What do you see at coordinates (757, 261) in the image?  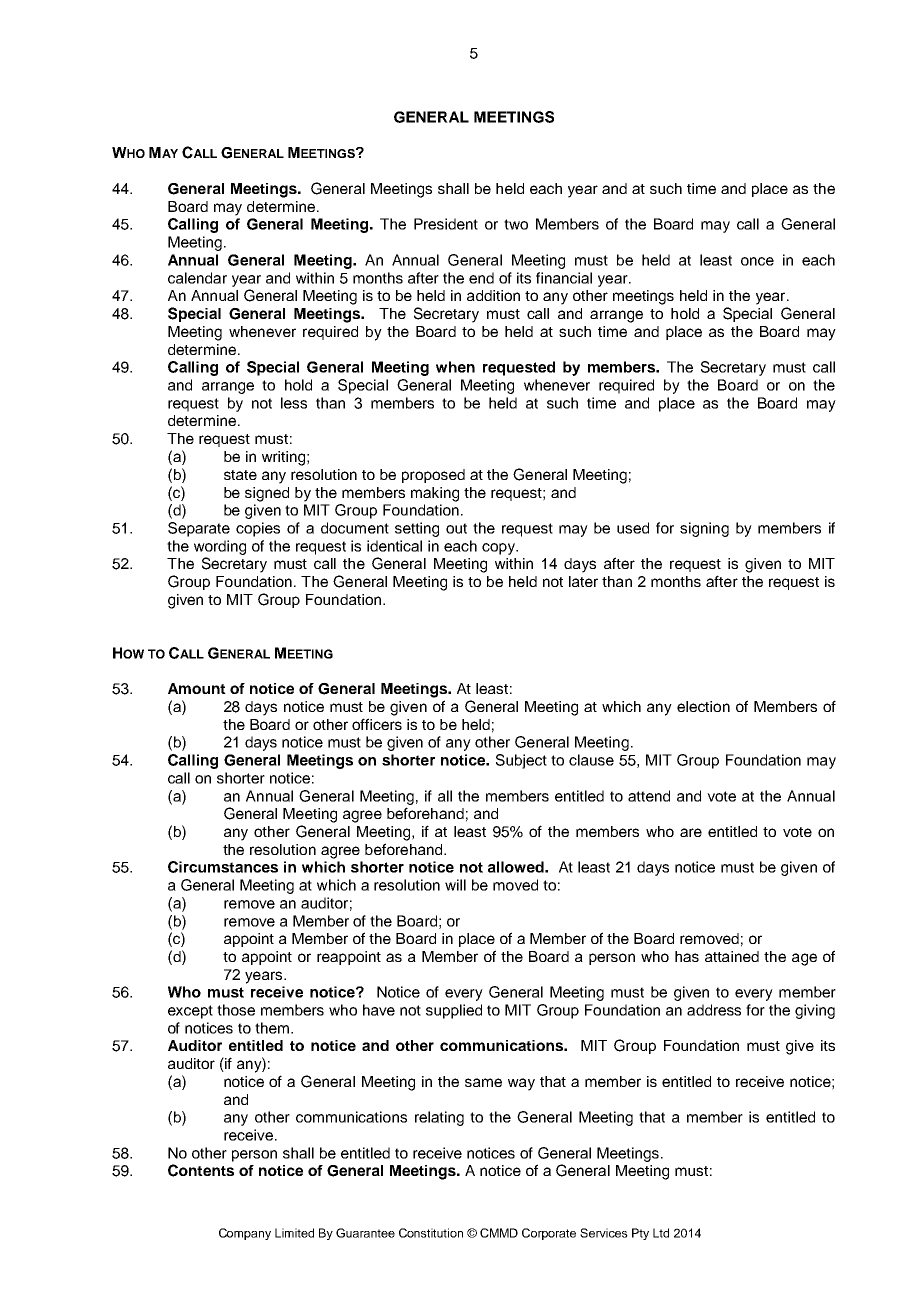 I see `once` at bounding box center [757, 261].
